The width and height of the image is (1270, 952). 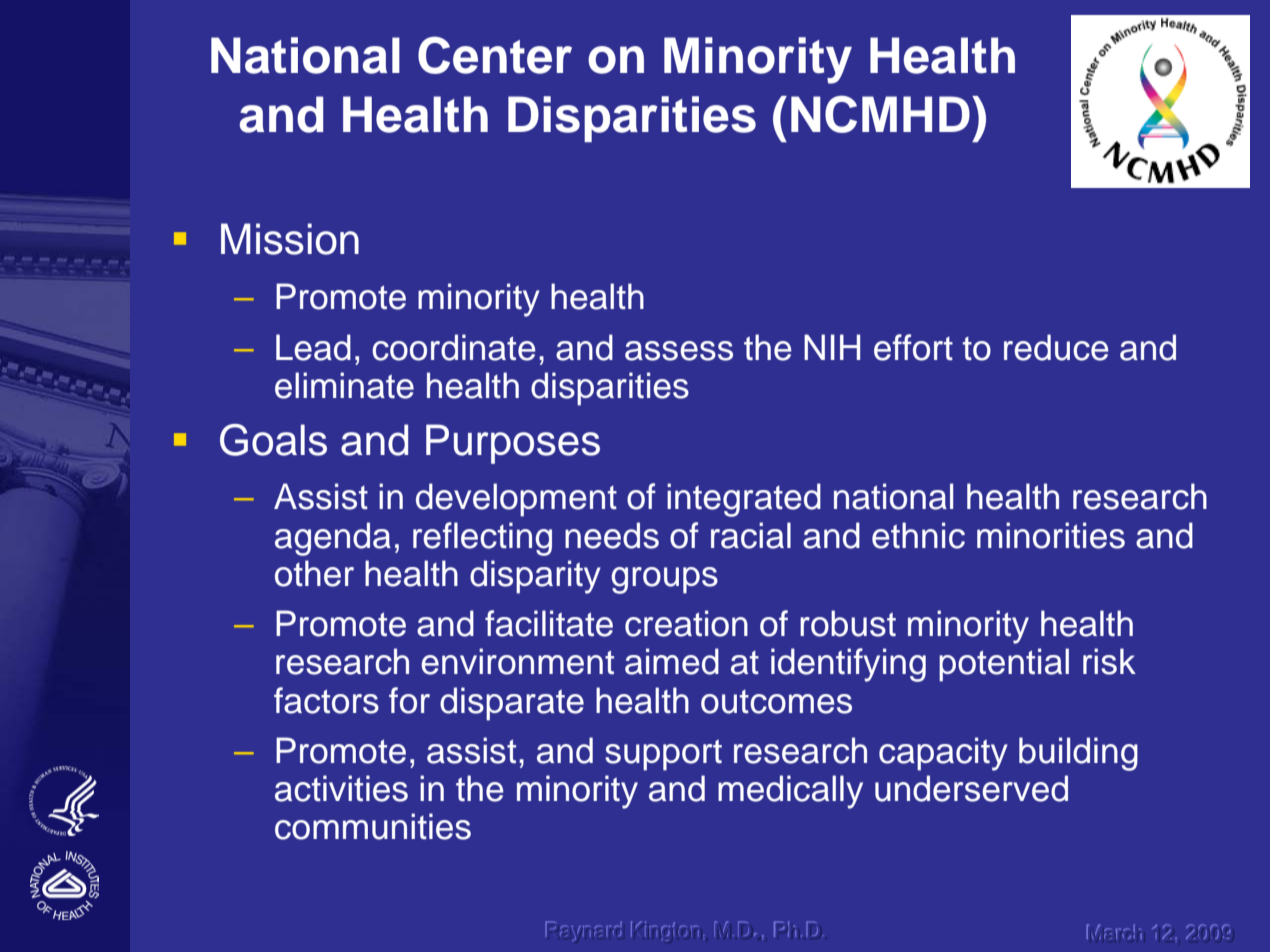 What do you see at coordinates (663, 755) in the image?
I see `support` at bounding box center [663, 755].
